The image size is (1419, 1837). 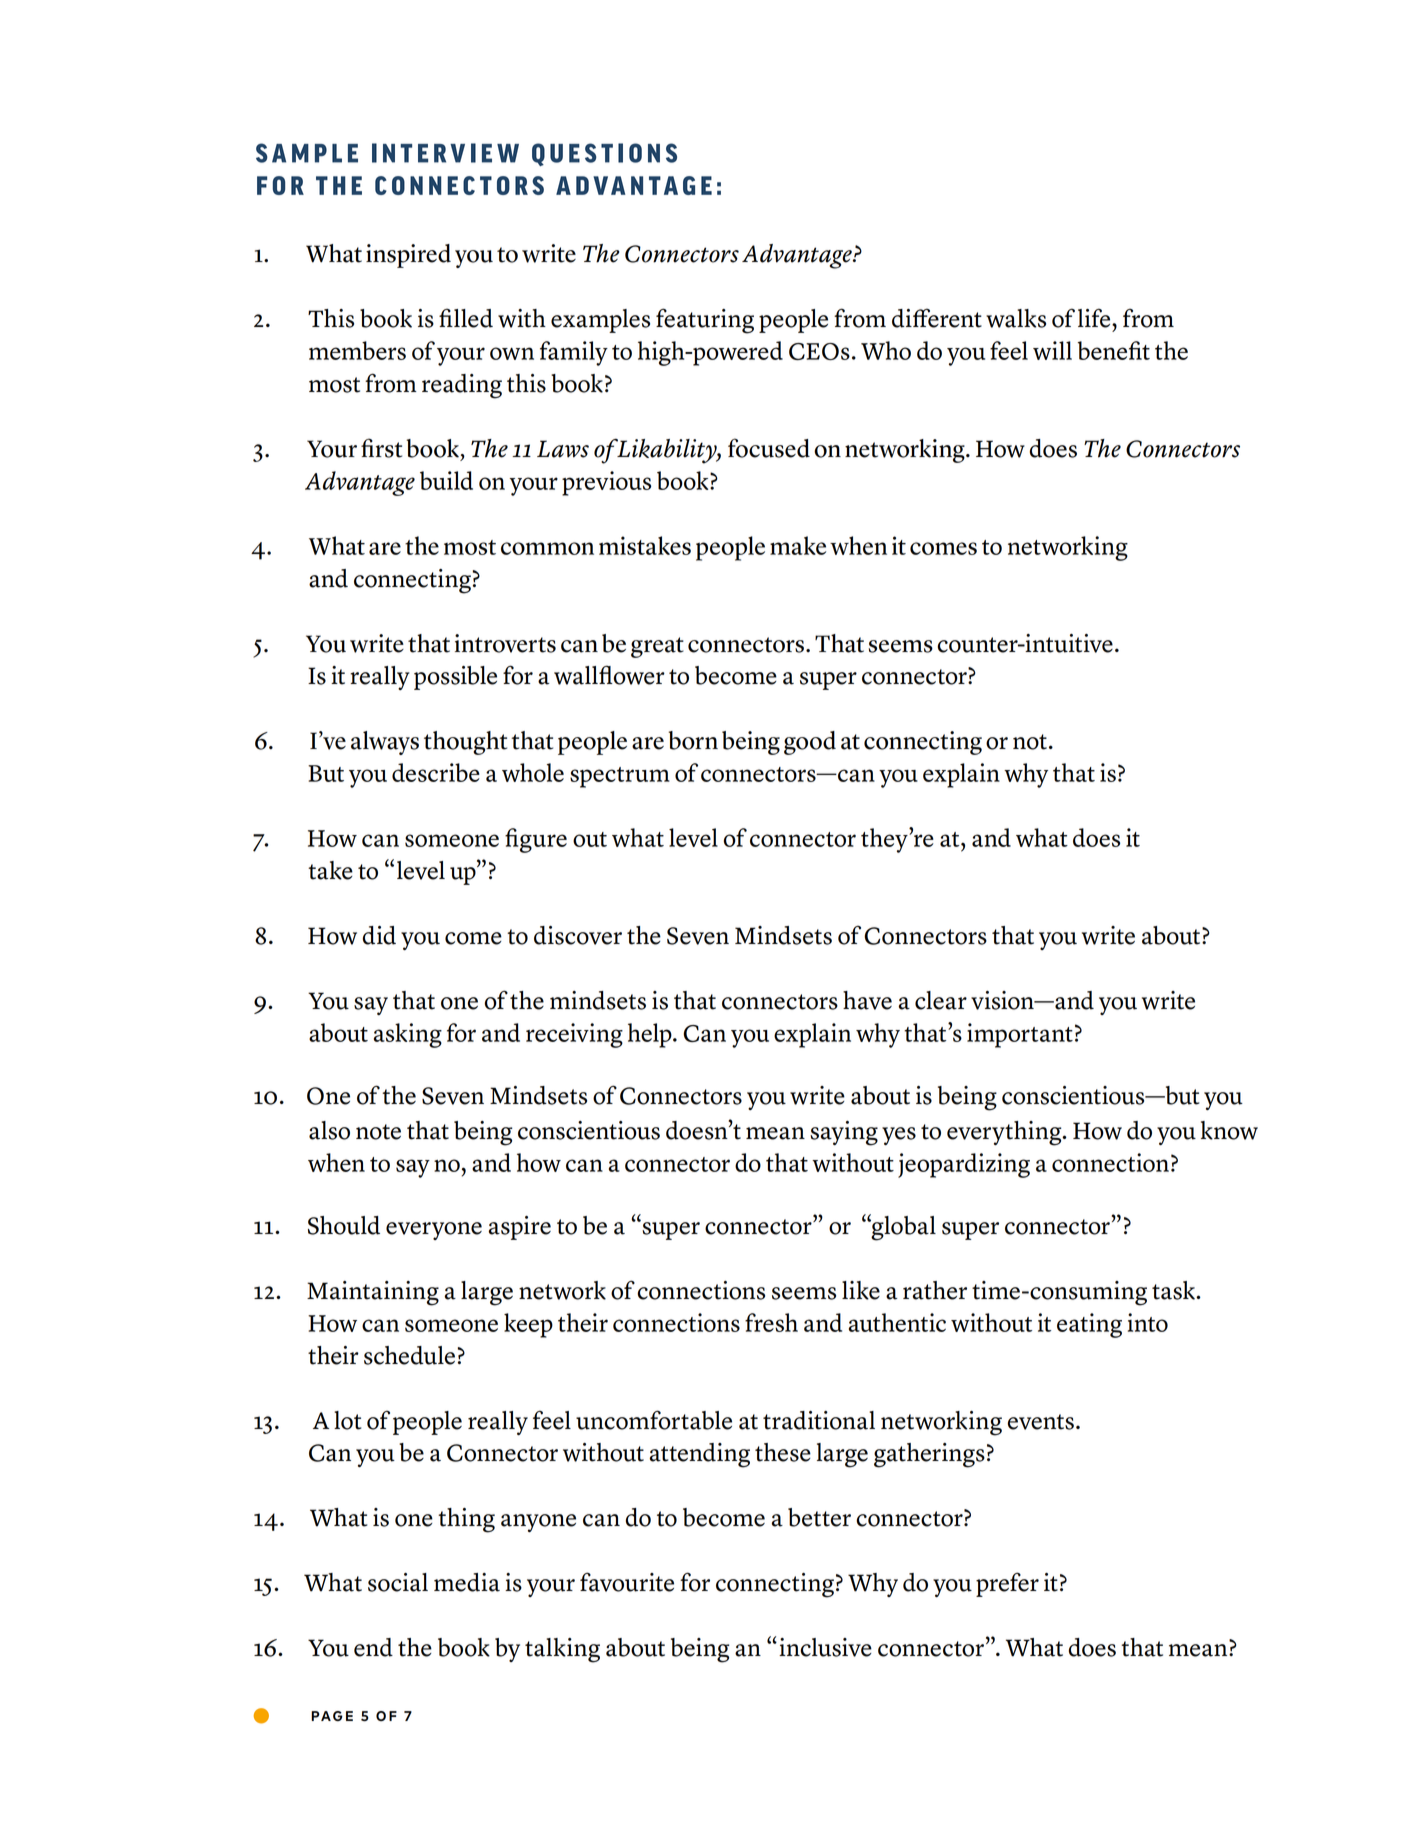 I want to click on did, so click(x=379, y=935).
